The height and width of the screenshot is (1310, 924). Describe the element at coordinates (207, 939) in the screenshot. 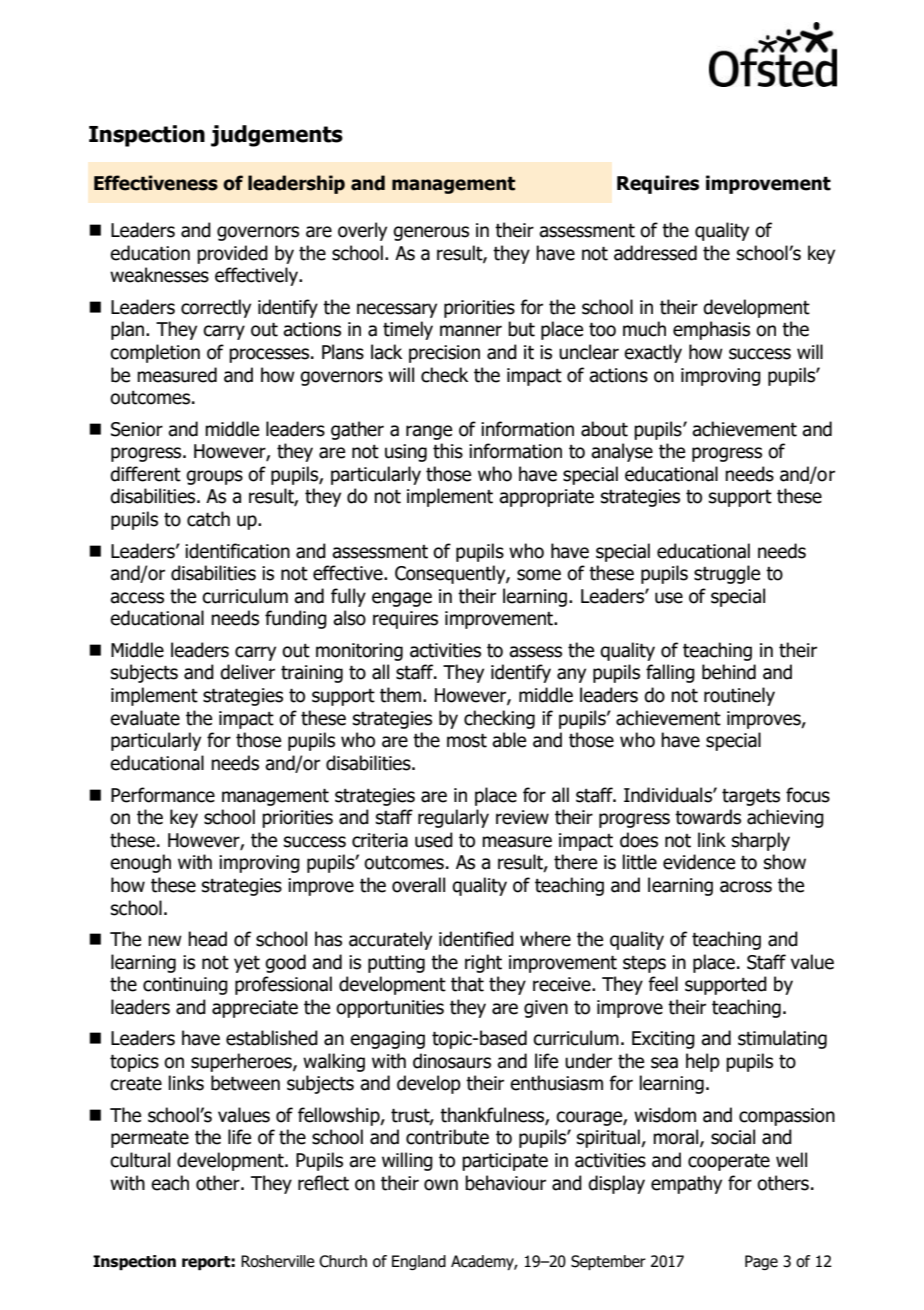

I see `head` at that location.
